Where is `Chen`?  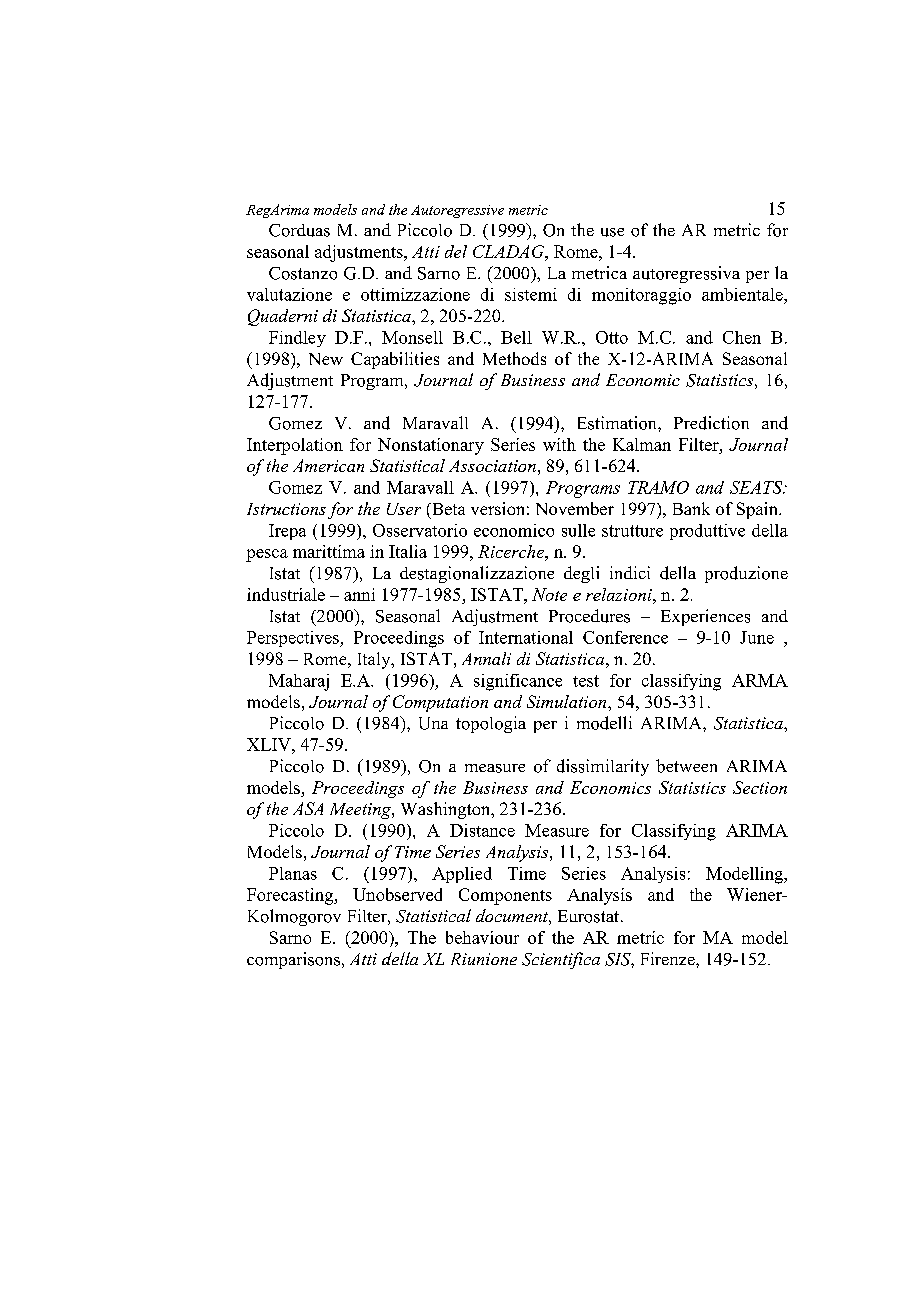 Chen is located at coordinates (742, 337).
